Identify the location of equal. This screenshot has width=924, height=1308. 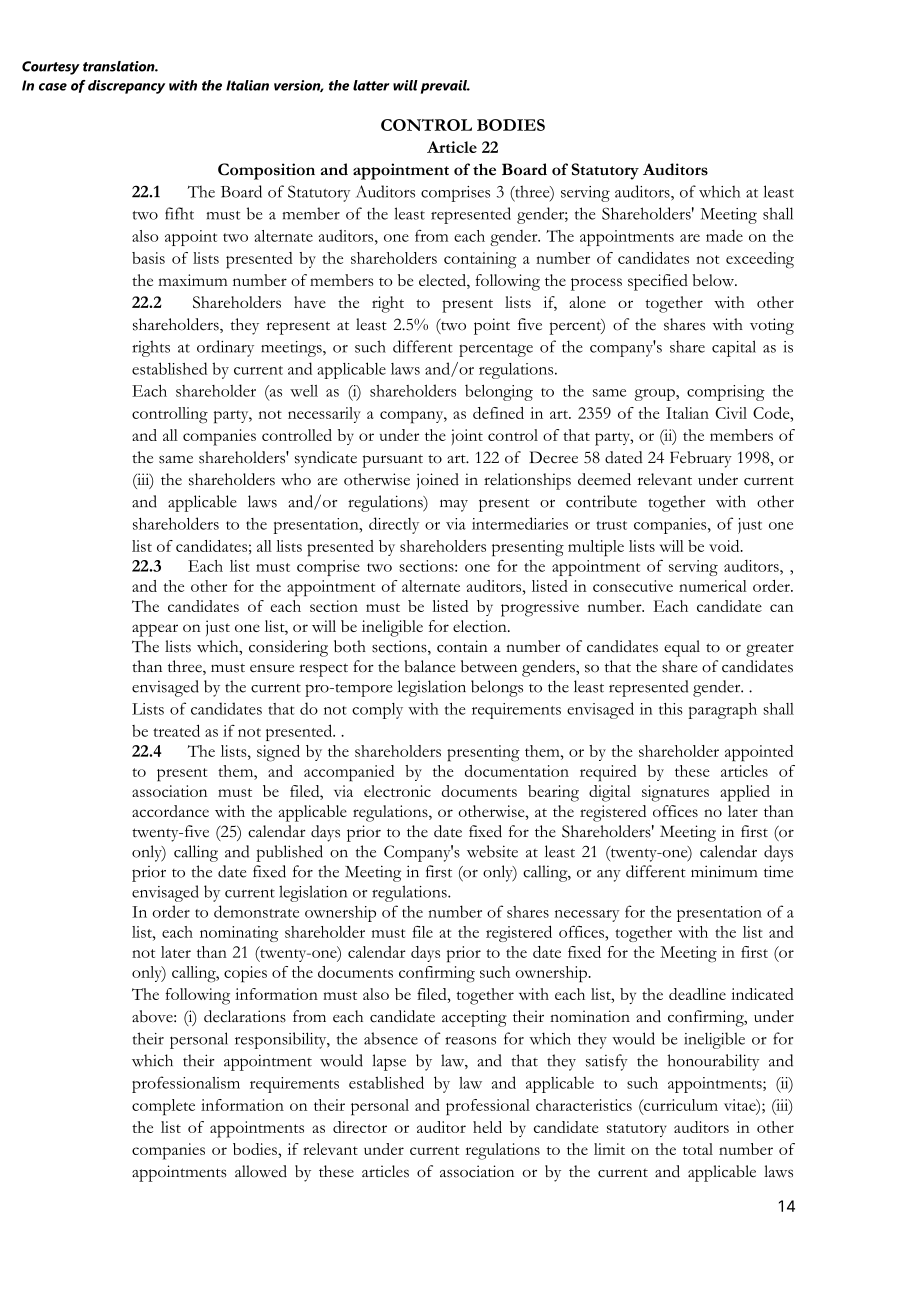
(682, 648).
